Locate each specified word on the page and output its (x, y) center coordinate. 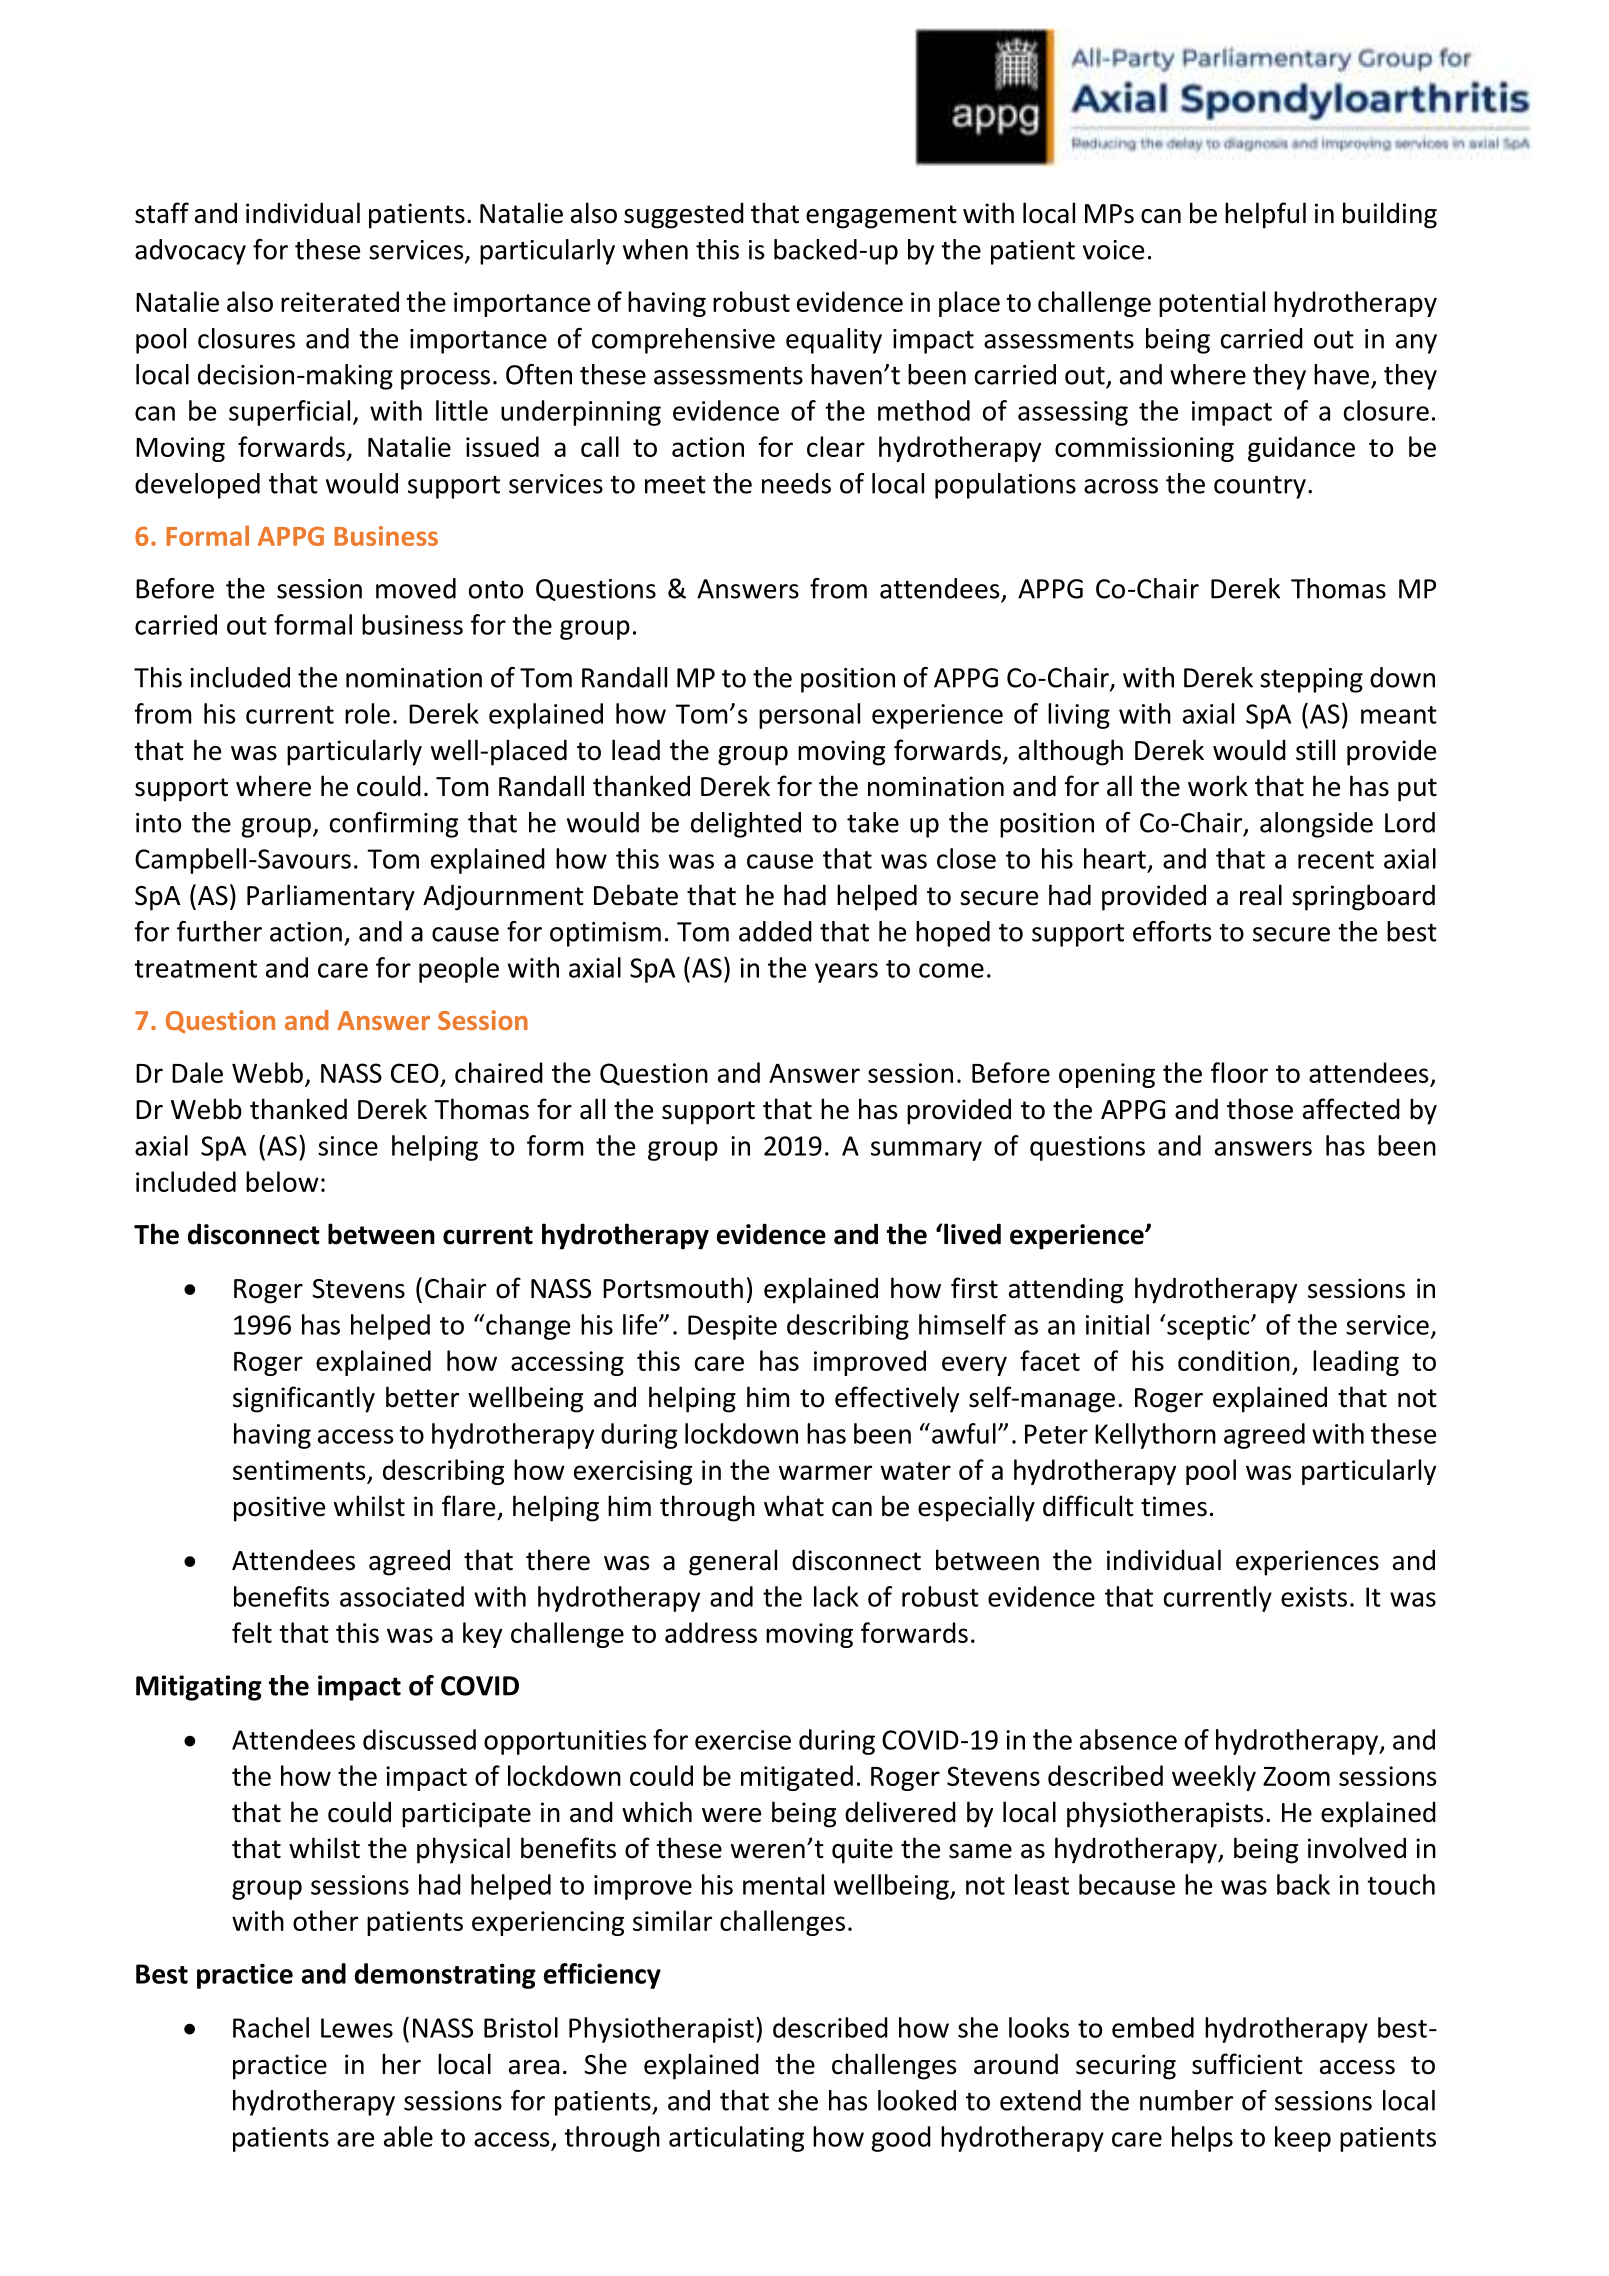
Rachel (271, 2027)
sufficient (1247, 2064)
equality (834, 341)
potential (1212, 304)
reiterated (340, 301)
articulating (736, 2139)
